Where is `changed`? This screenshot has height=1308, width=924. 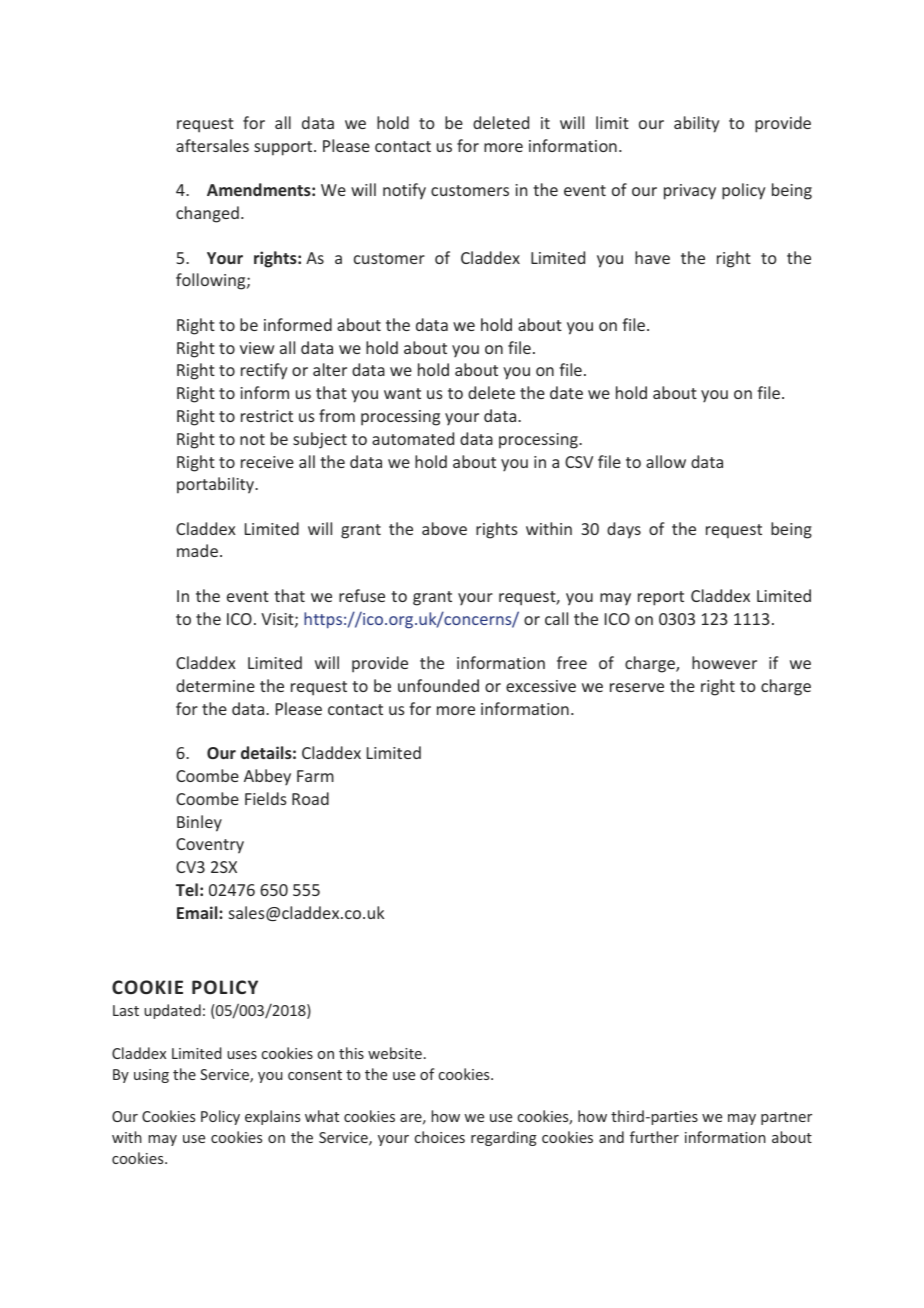 changed is located at coordinates (207, 214).
